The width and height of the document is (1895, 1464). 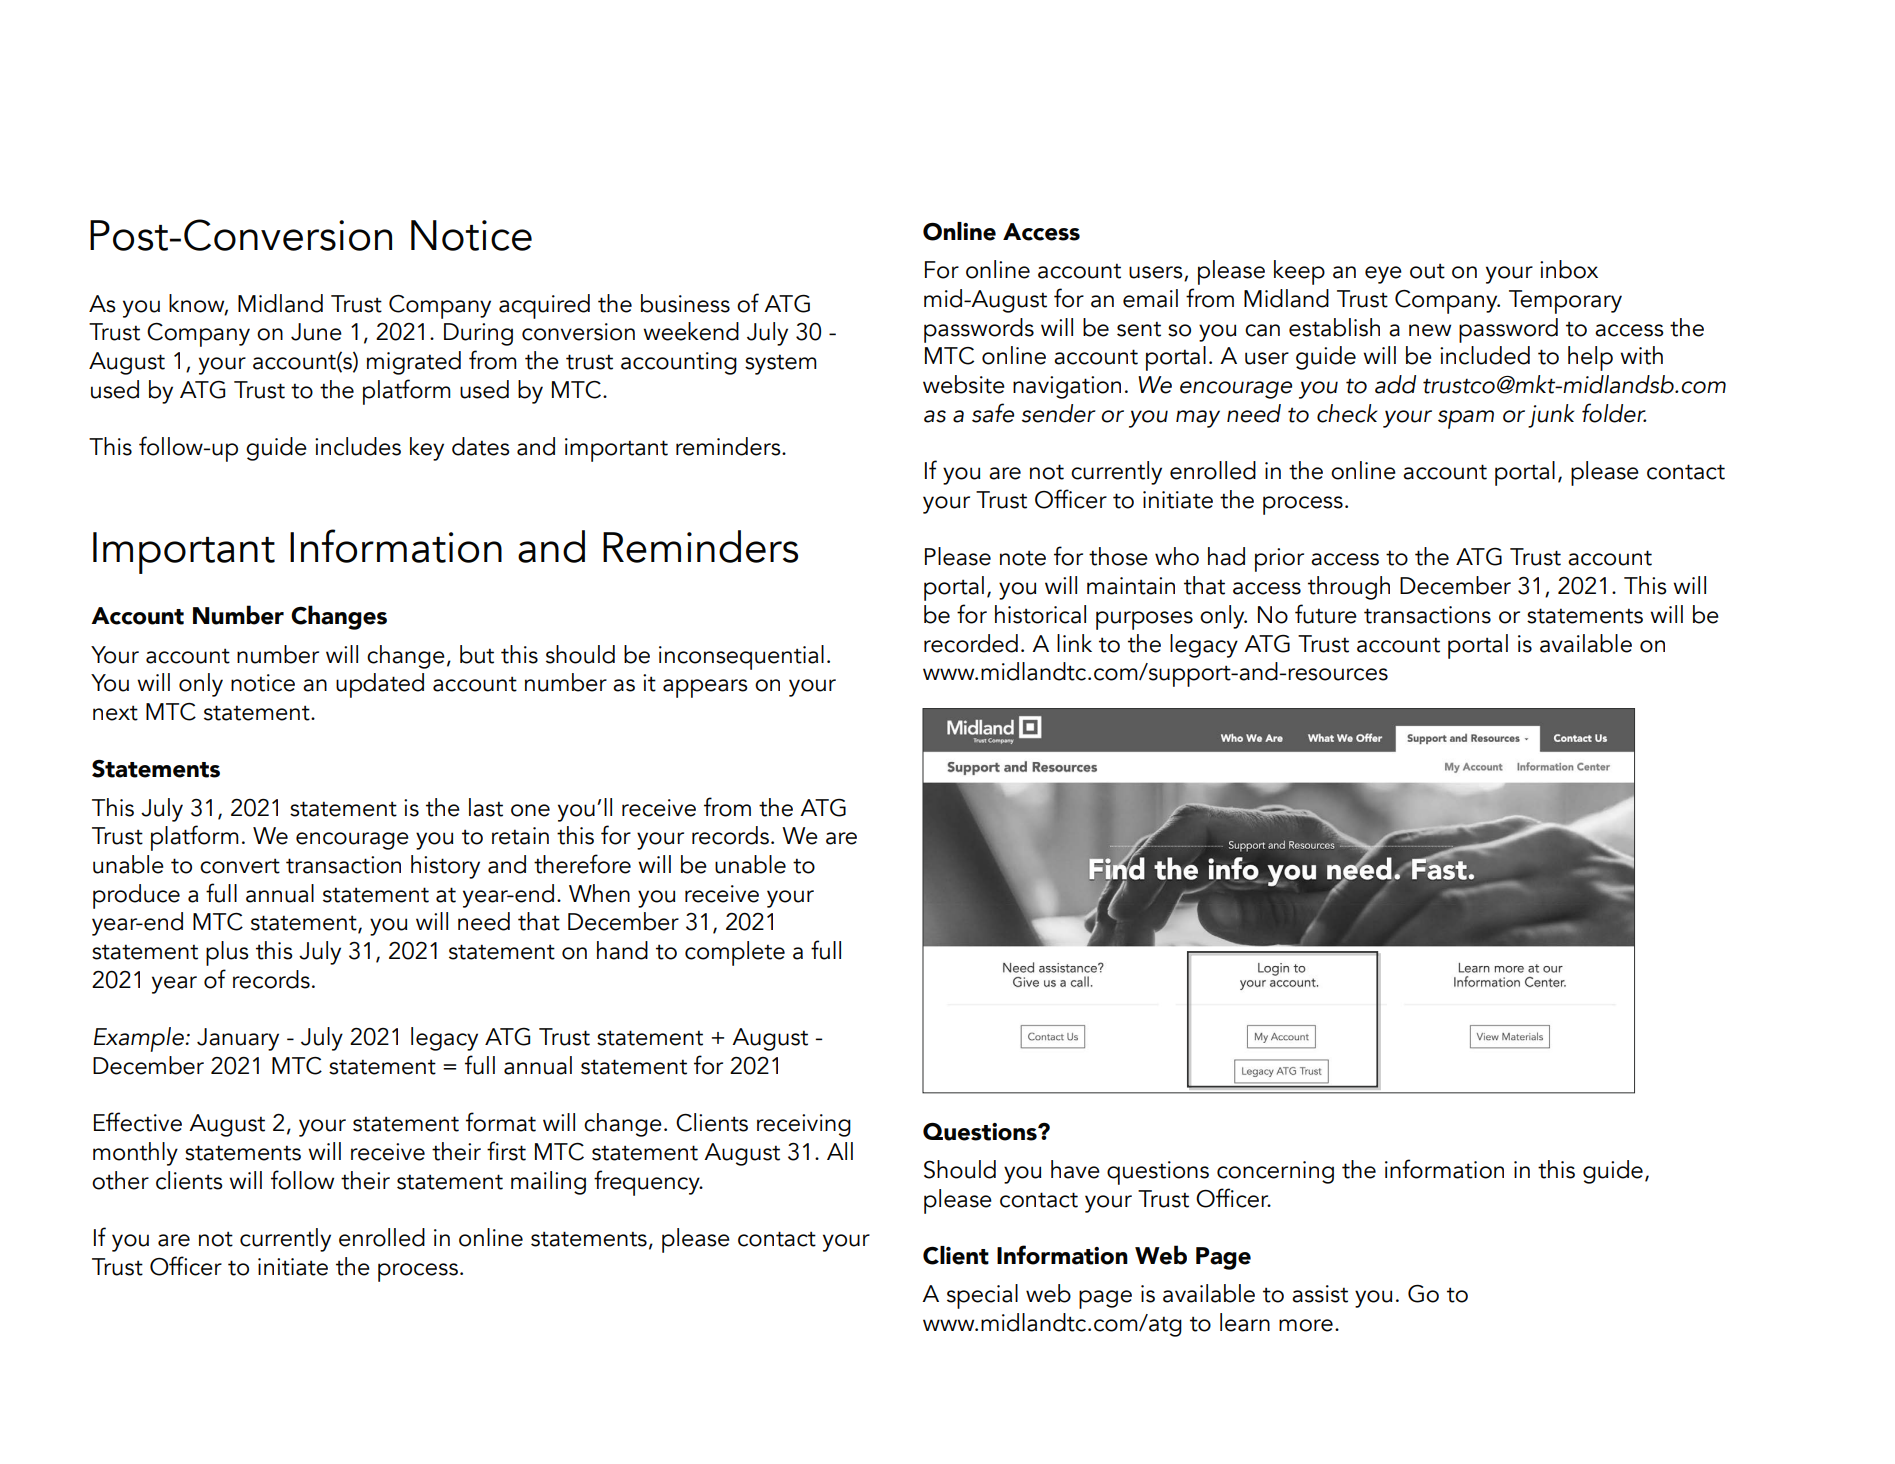 I want to click on June, so click(x=316, y=332).
